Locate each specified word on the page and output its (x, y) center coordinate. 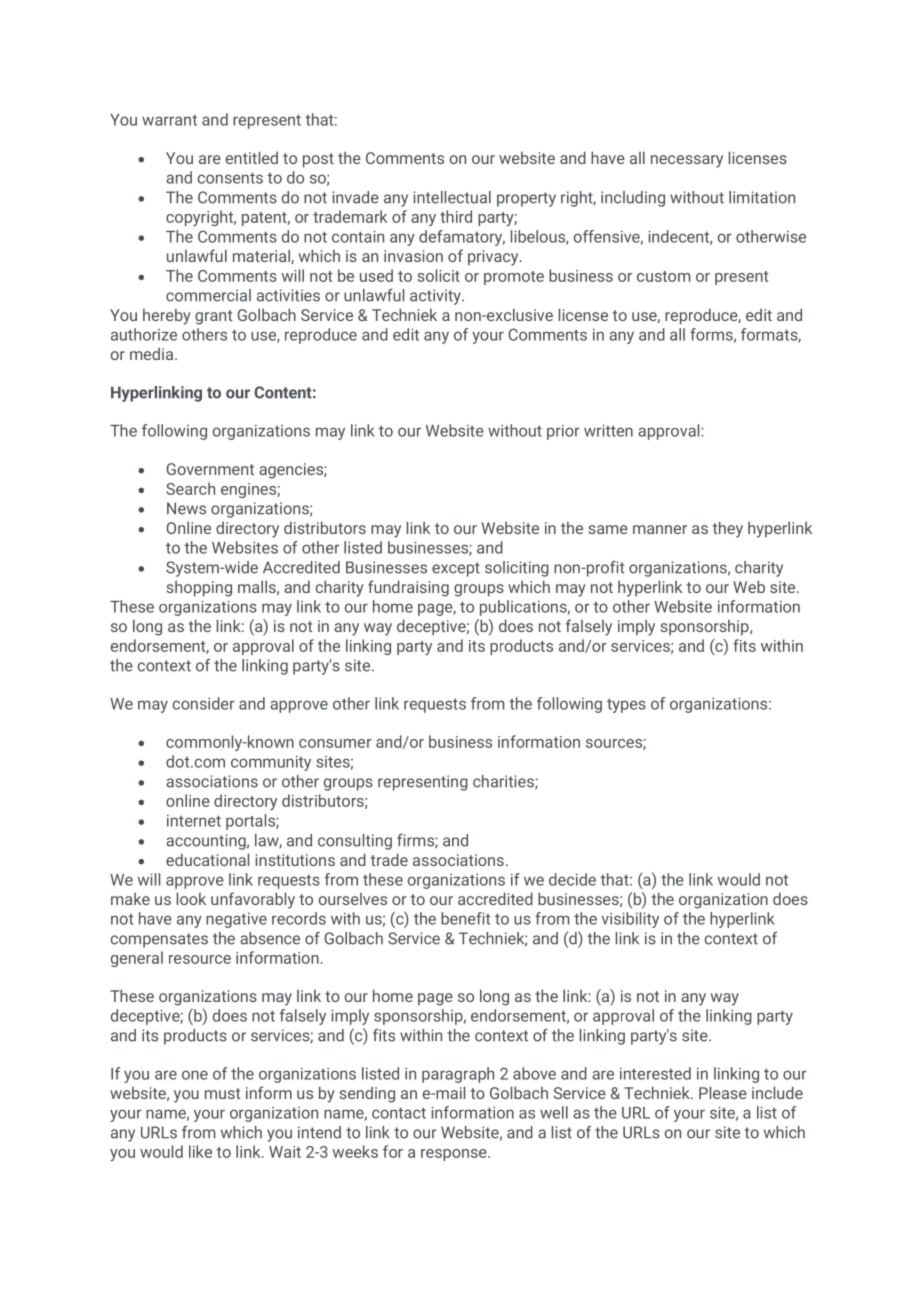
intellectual (452, 197)
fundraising (408, 588)
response (455, 1155)
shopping (199, 588)
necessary (687, 161)
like (200, 1151)
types (626, 705)
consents (230, 178)
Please (723, 1092)
